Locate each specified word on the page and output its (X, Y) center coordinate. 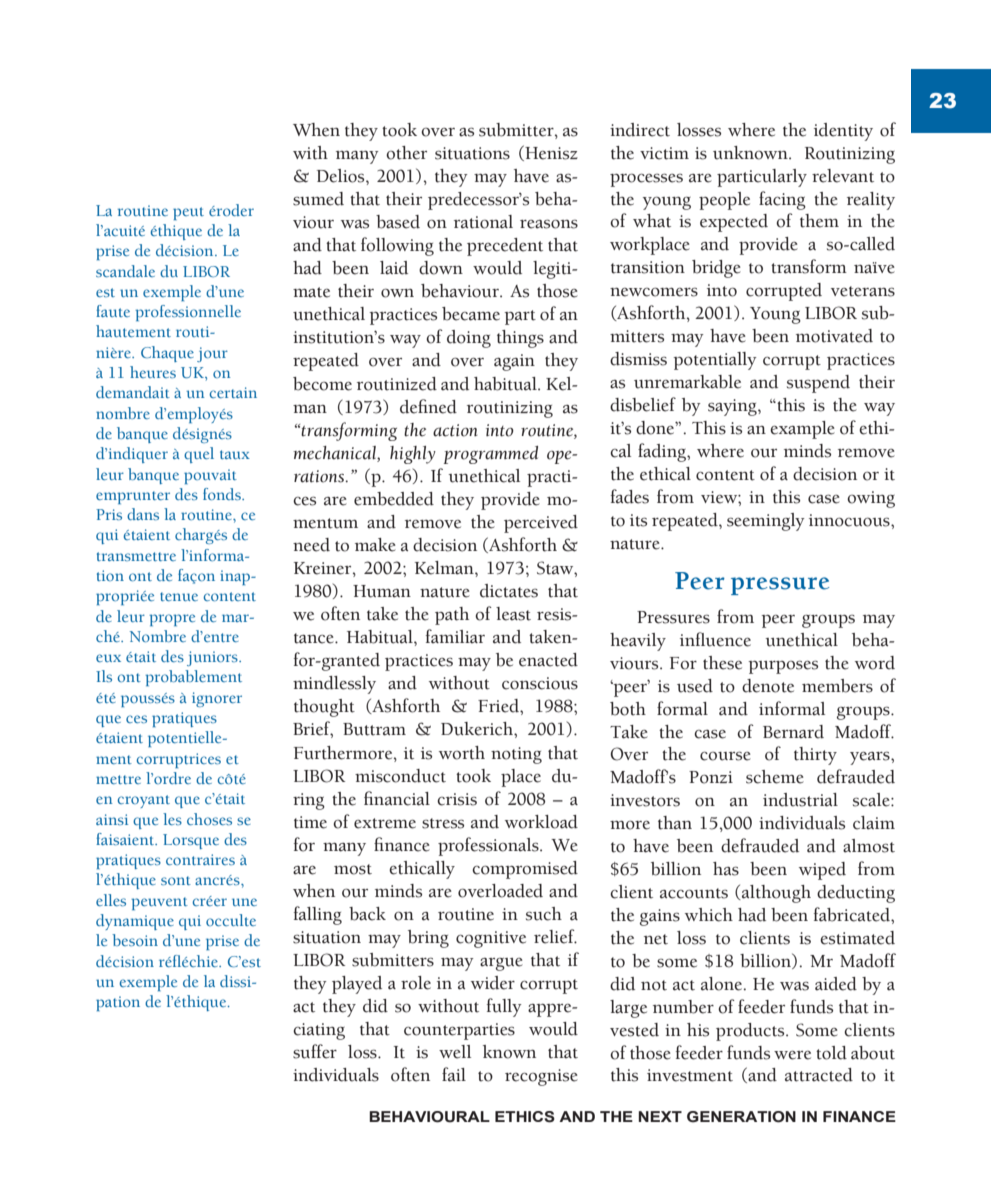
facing (782, 200)
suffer (315, 1051)
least (513, 614)
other (406, 153)
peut (188, 213)
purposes (783, 667)
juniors (213, 658)
